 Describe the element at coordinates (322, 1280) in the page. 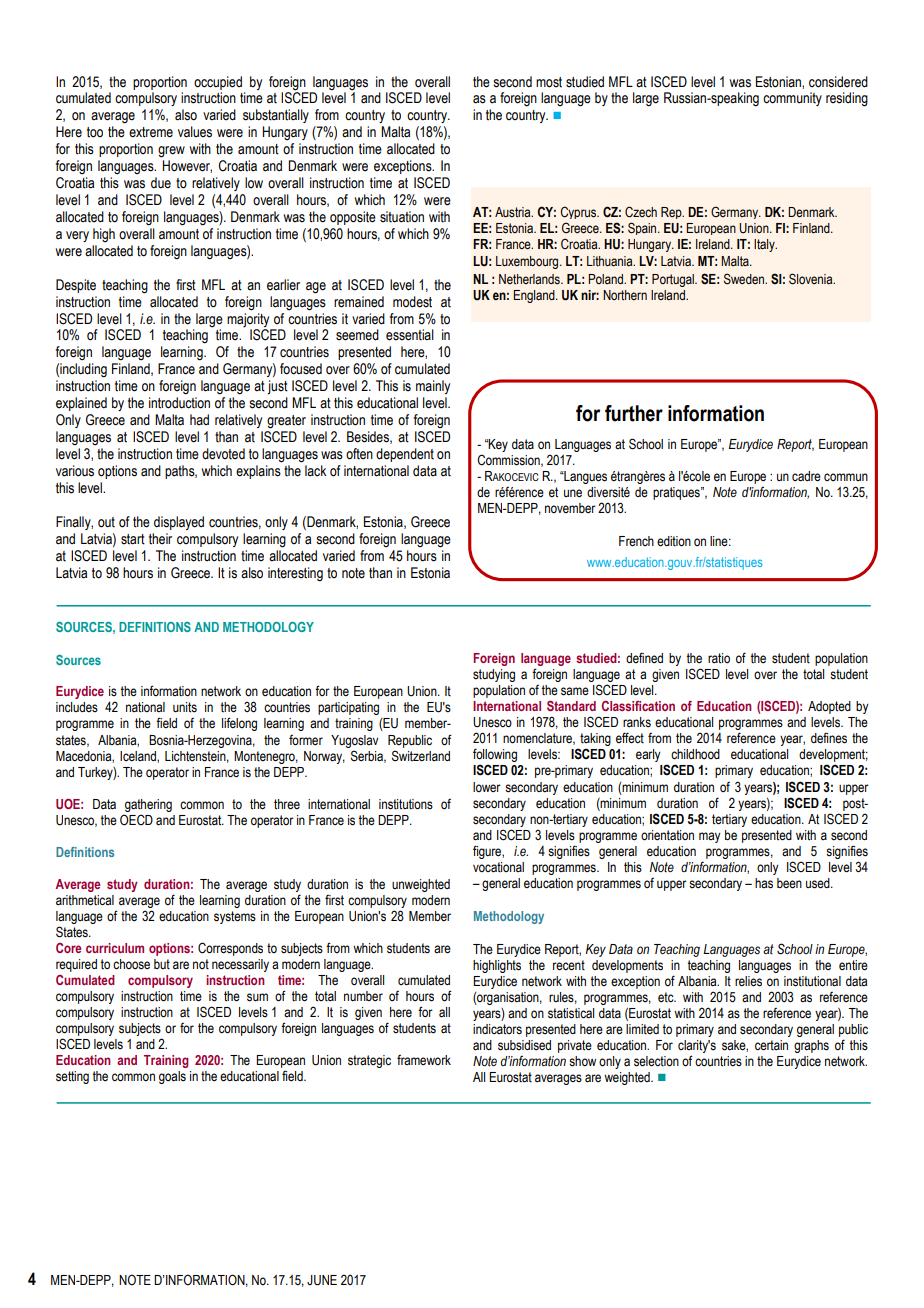

I see `JUNE` at that location.
